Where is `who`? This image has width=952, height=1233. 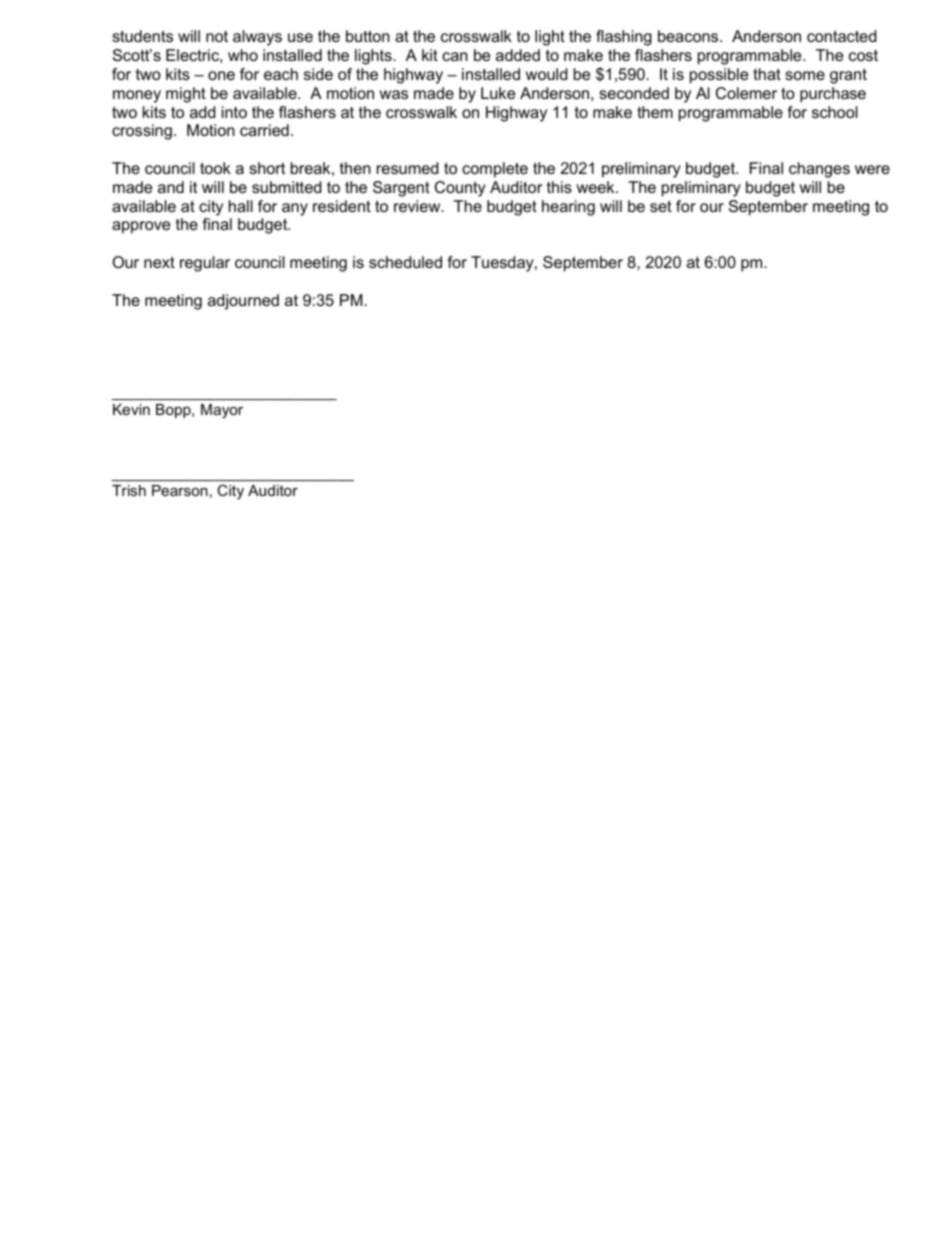
who is located at coordinates (243, 55).
